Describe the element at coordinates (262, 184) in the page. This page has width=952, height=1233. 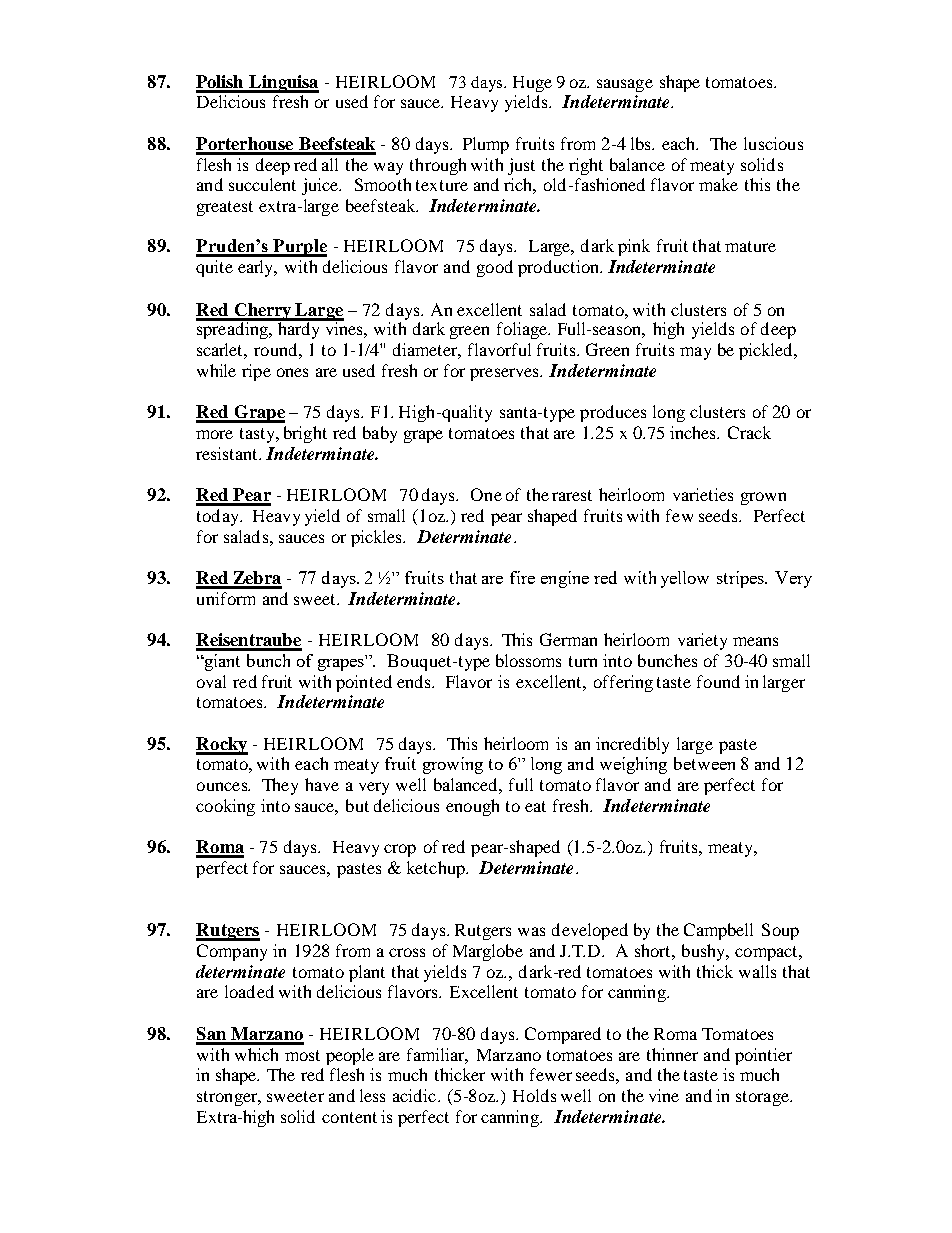
I see `succulent` at that location.
